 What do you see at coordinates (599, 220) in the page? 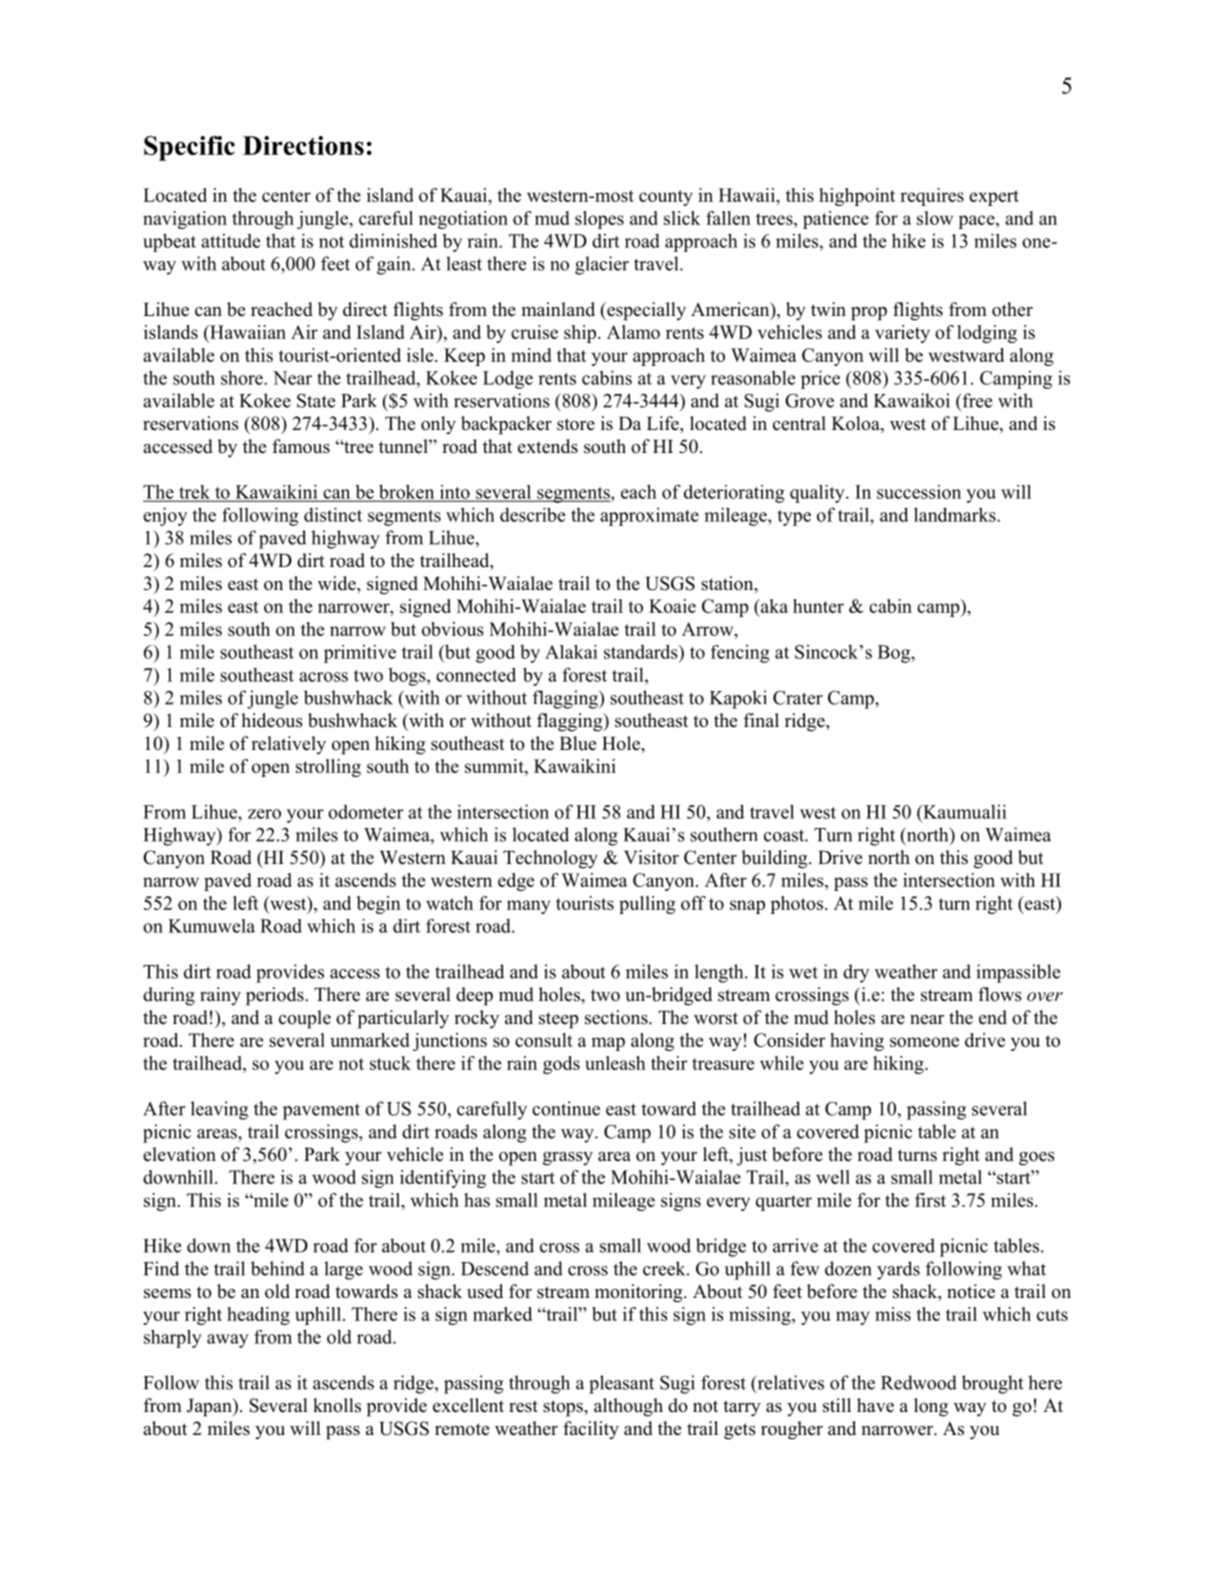
I see `slopes` at bounding box center [599, 220].
